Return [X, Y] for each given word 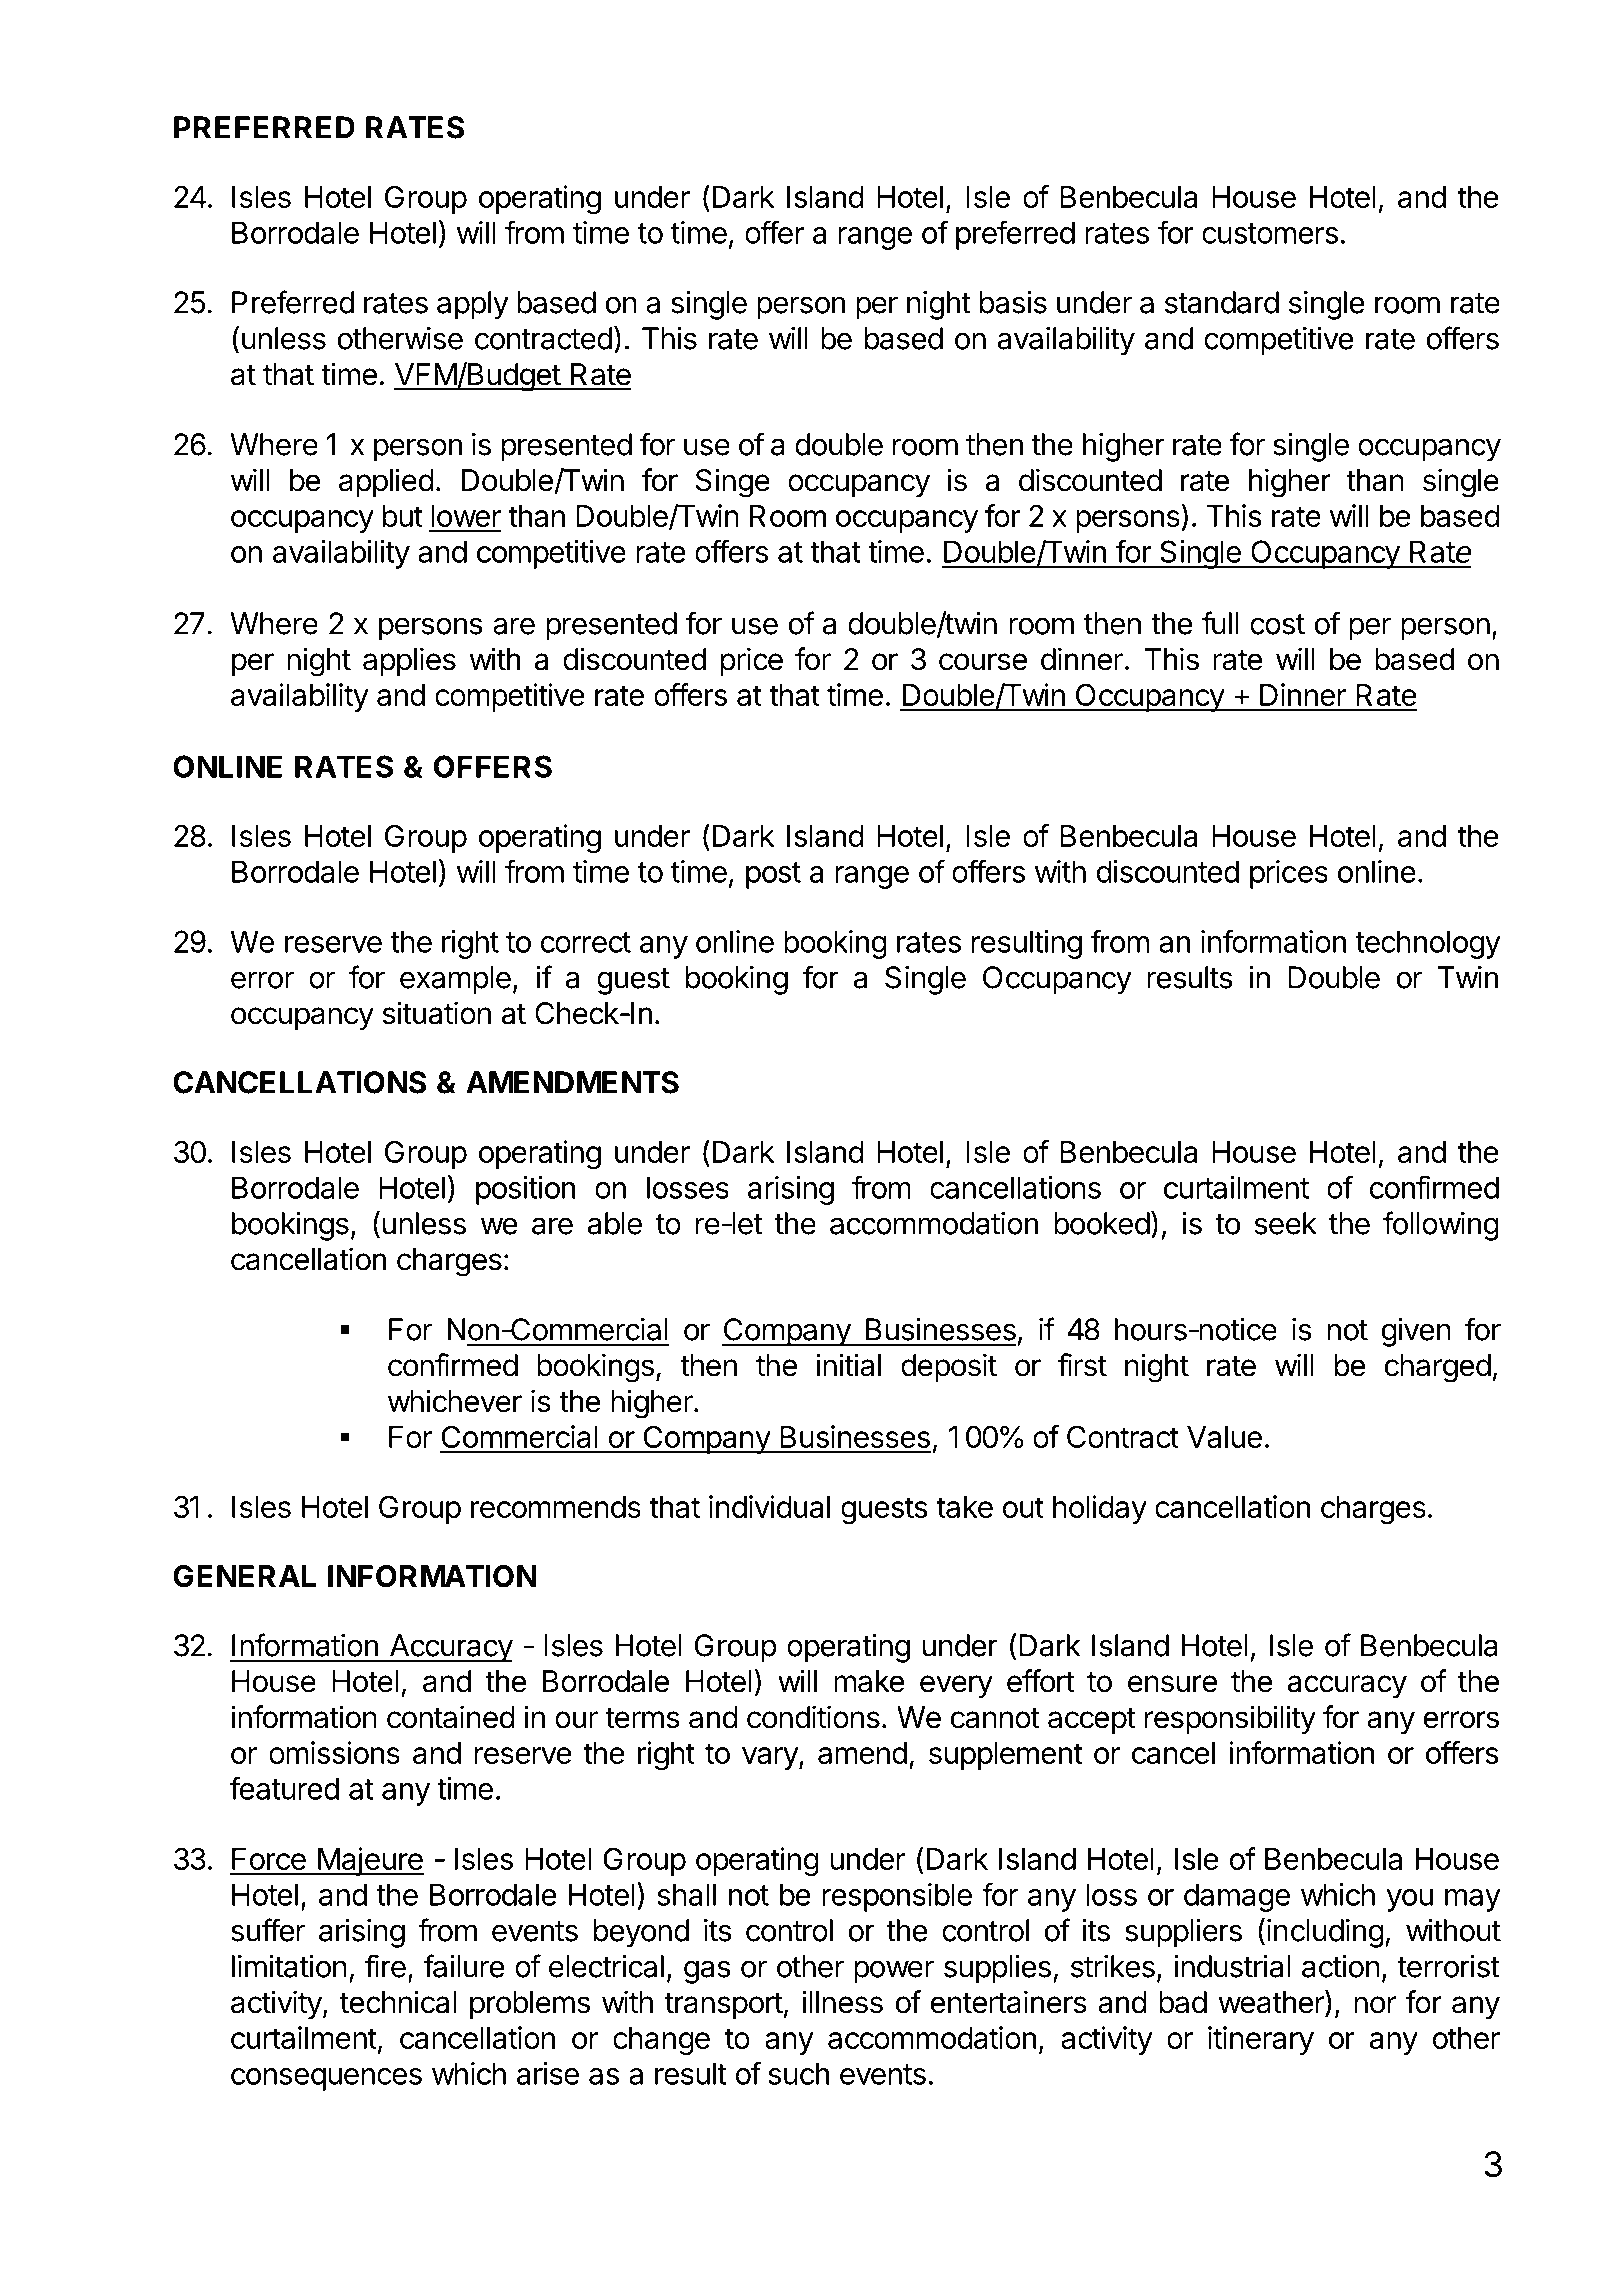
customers [1270, 233]
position [525, 1190]
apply [473, 305]
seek [1285, 1223]
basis [1013, 302]
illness [842, 2002]
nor [1375, 2005]
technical [398, 2002]
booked [1102, 1223]
